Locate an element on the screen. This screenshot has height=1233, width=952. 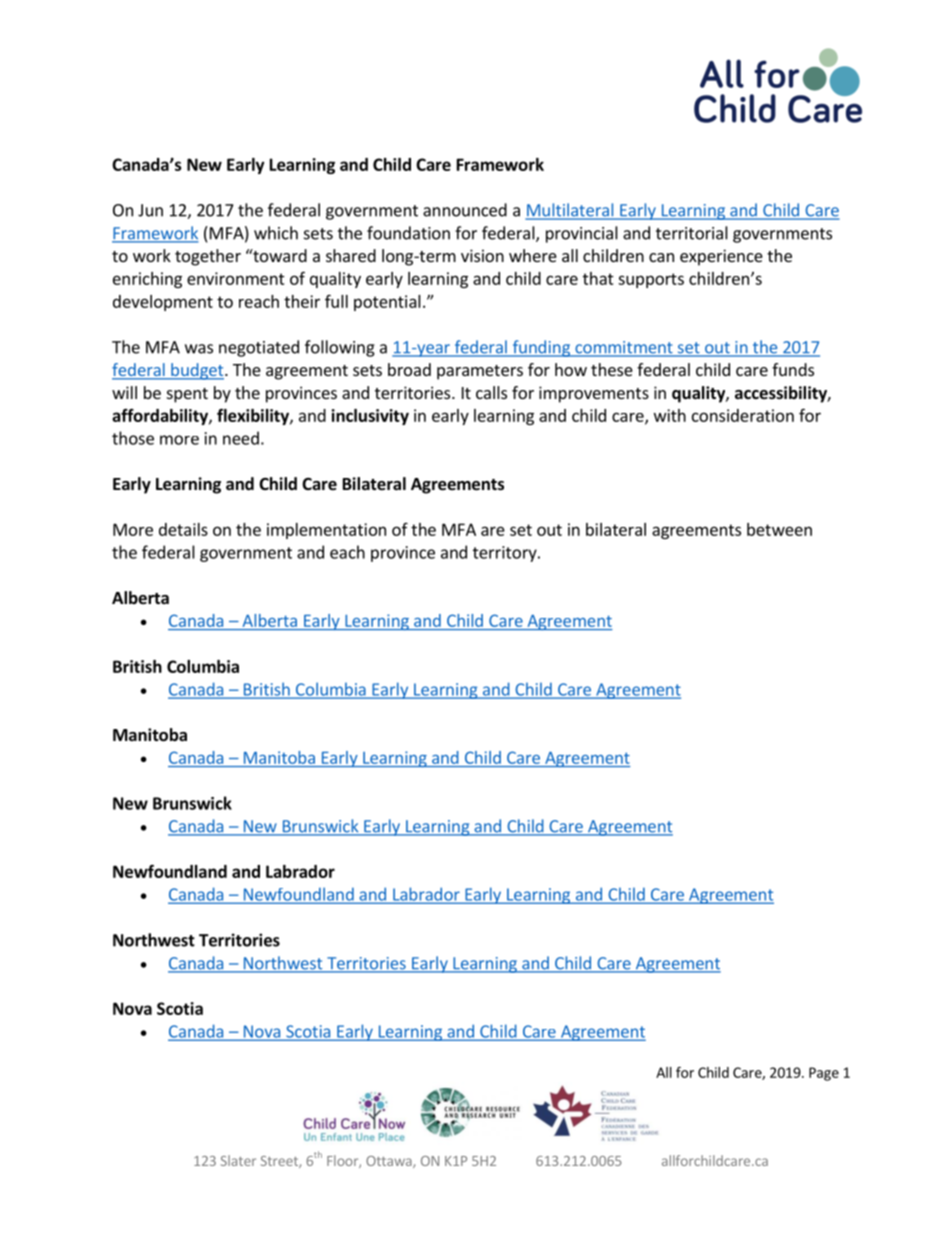
with is located at coordinates (670, 415).
